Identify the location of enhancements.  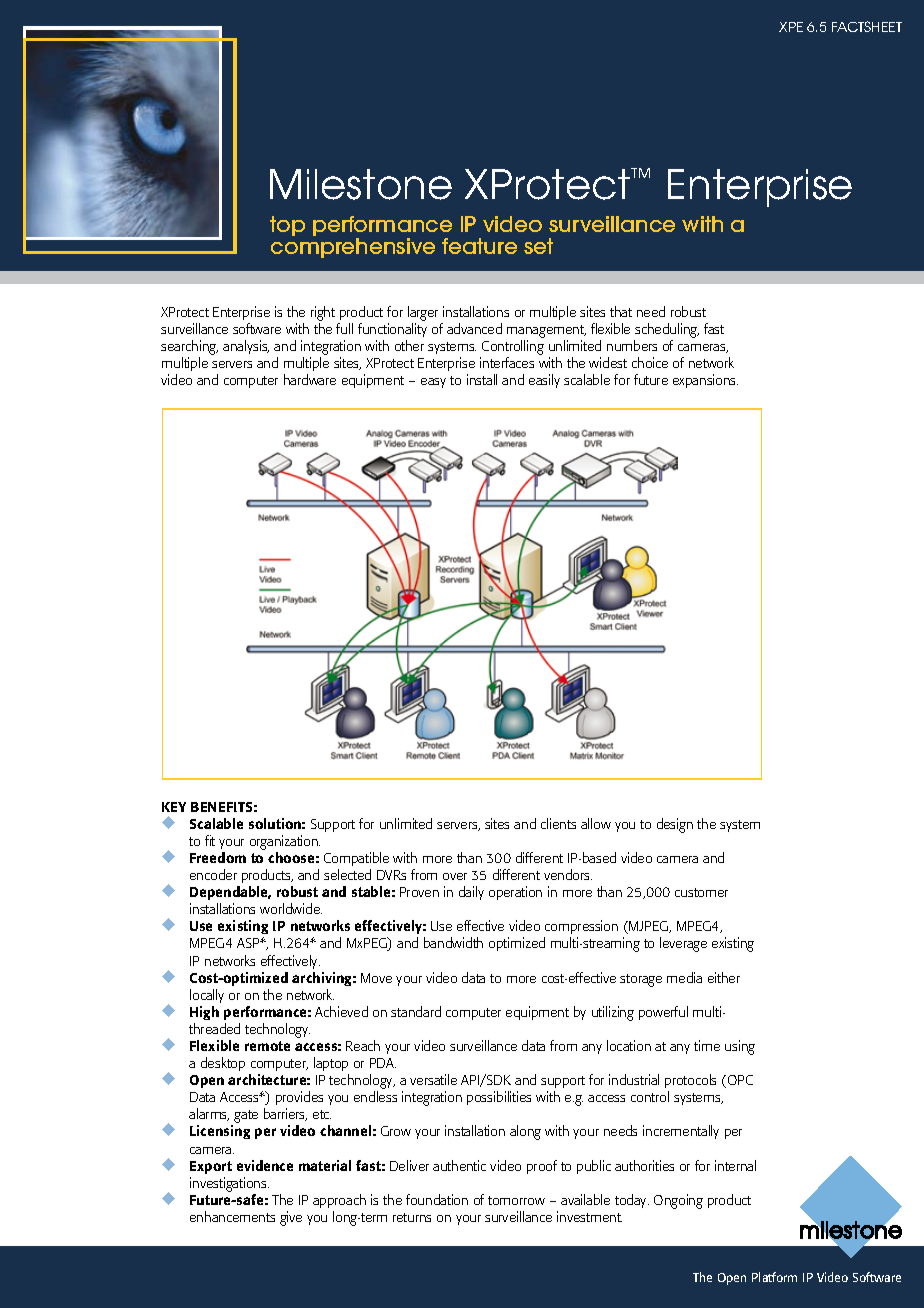
(232, 1216).
